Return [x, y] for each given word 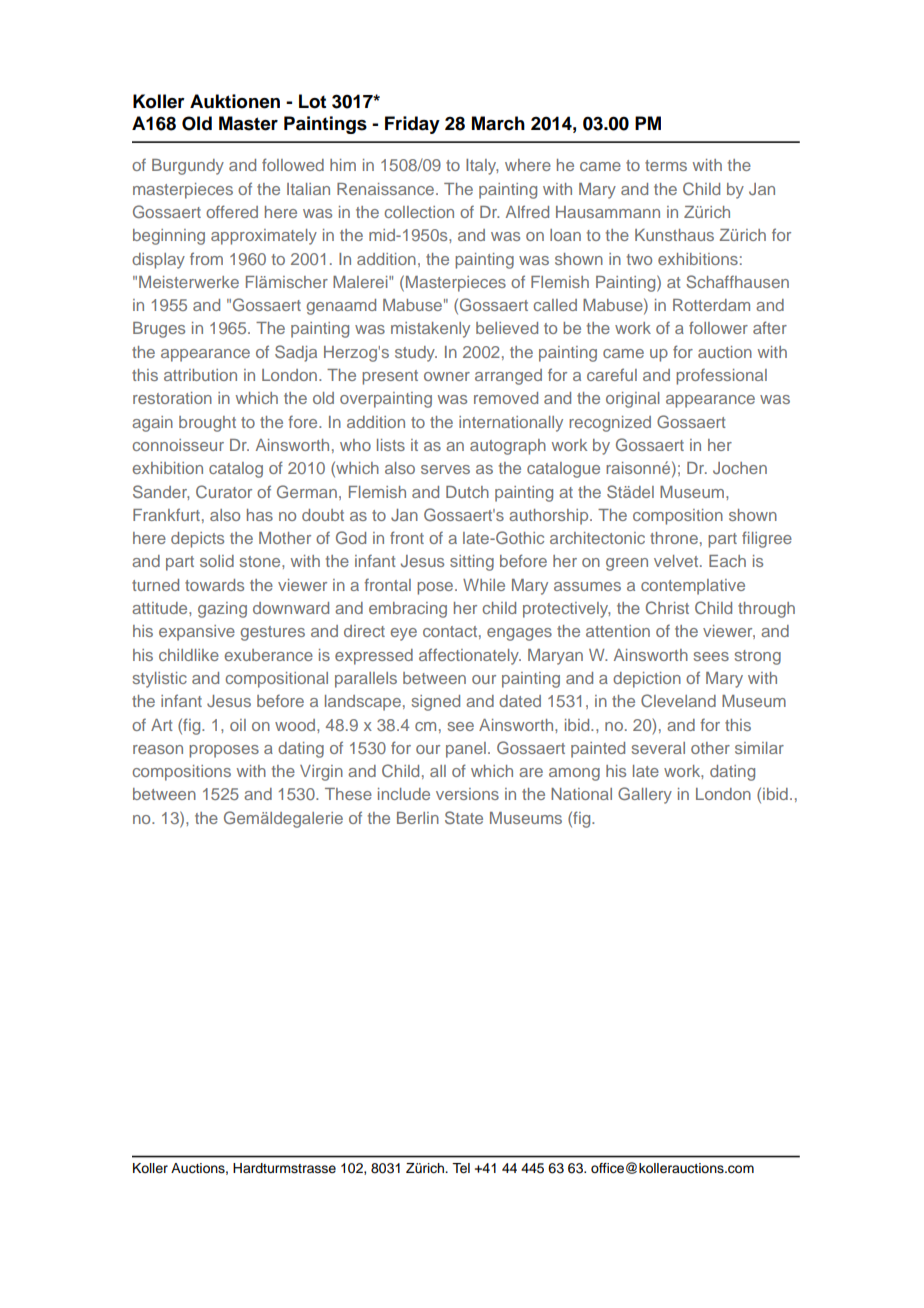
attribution [200, 375]
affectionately [470, 656]
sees [711, 656]
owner [447, 376]
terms [666, 165]
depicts [197, 540]
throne [674, 538]
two [639, 259]
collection [419, 212]
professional [721, 376]
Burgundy [188, 167]
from [206, 258]
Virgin [321, 773]
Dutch [467, 492]
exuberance [269, 655]
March [498, 123]
